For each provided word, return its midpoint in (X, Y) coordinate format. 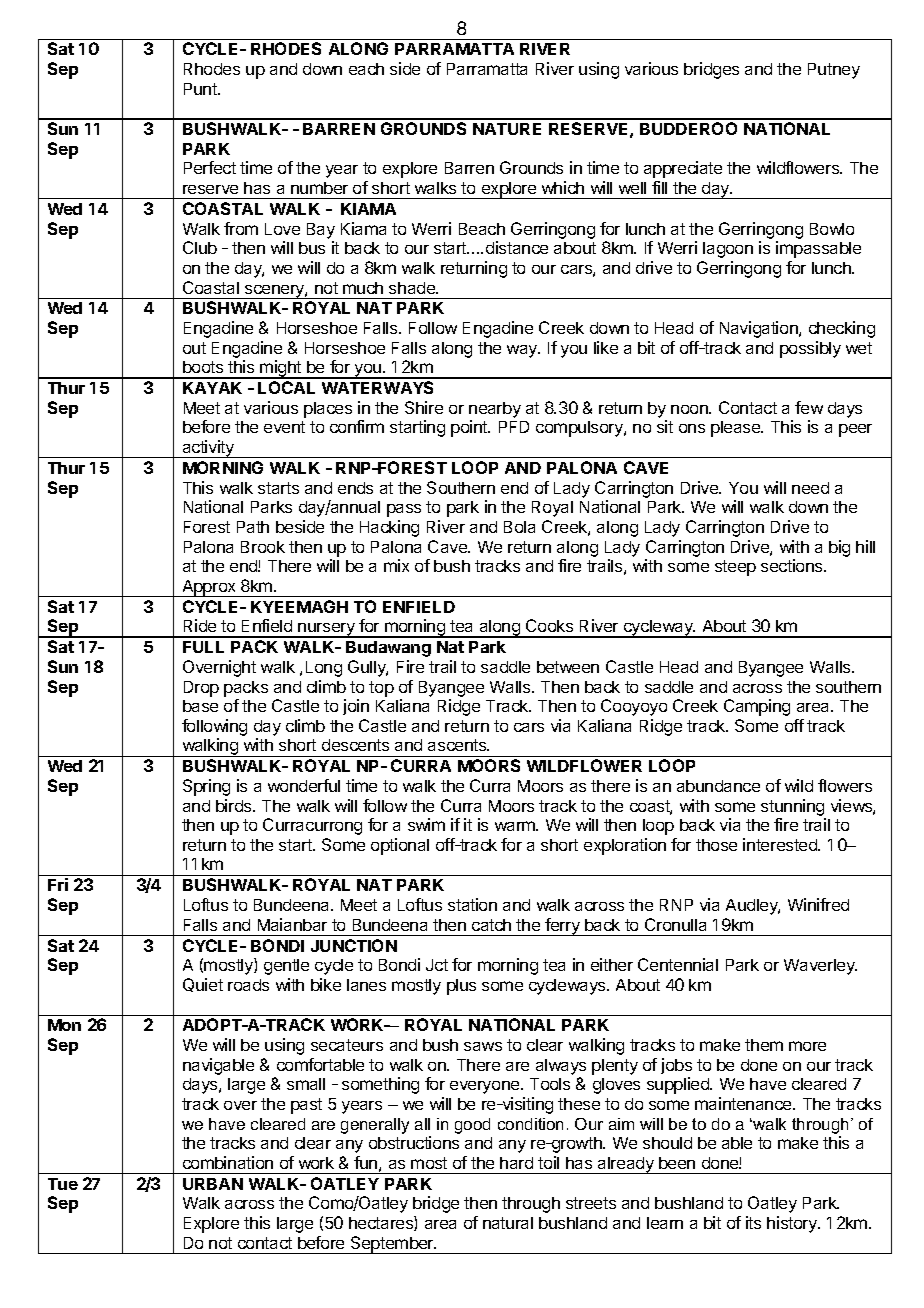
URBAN (213, 1184)
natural (508, 1223)
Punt (201, 89)
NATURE (507, 129)
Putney (834, 71)
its (753, 1222)
